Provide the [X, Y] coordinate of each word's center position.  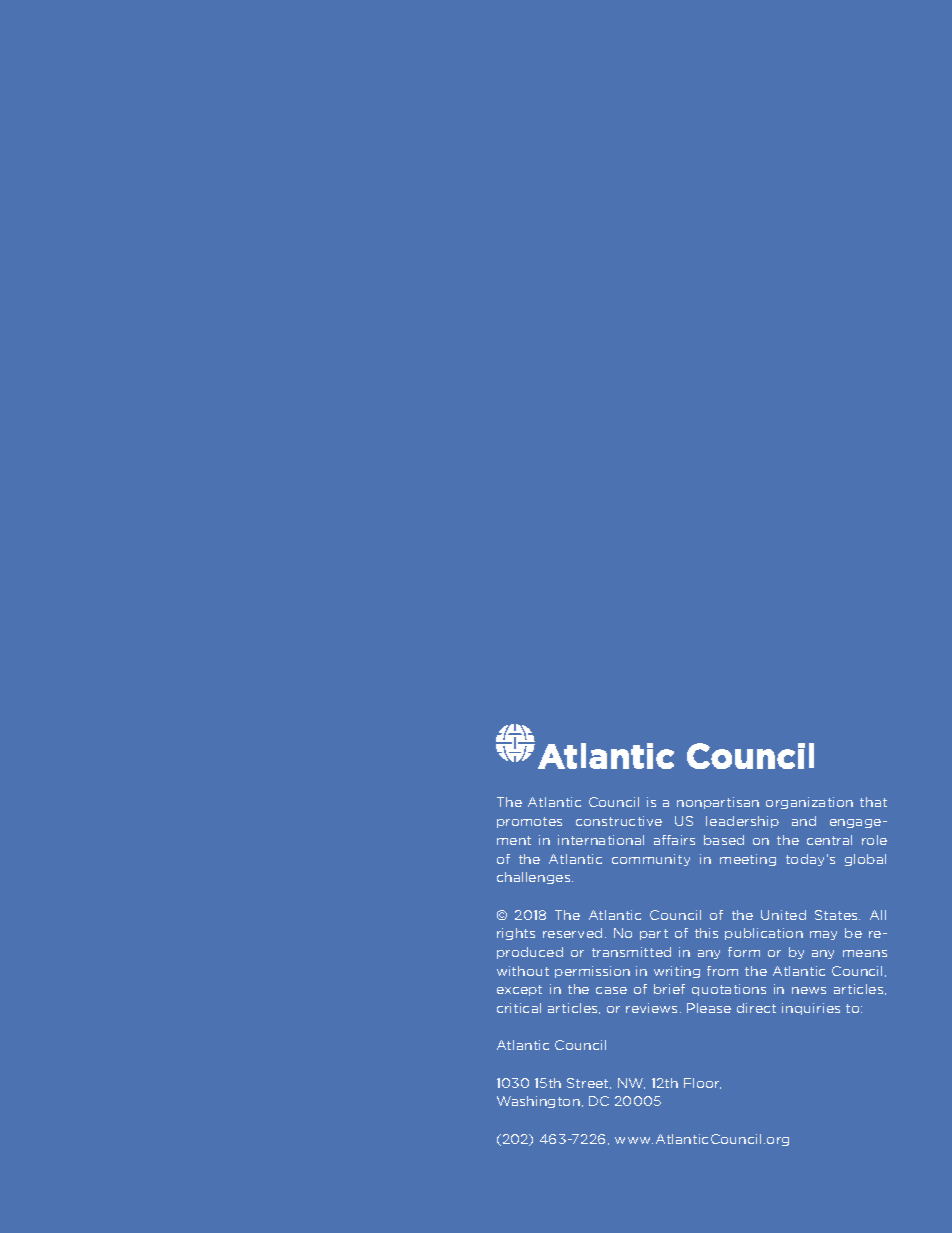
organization [809, 803]
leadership [742, 822]
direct [756, 1008]
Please [709, 1008]
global [865, 860]
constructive [619, 821]
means [865, 953]
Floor [702, 1083]
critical [519, 1008]
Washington [538, 1102]
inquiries [811, 1009]
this [706, 933]
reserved [572, 933]
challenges [535, 878]
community [651, 860]
